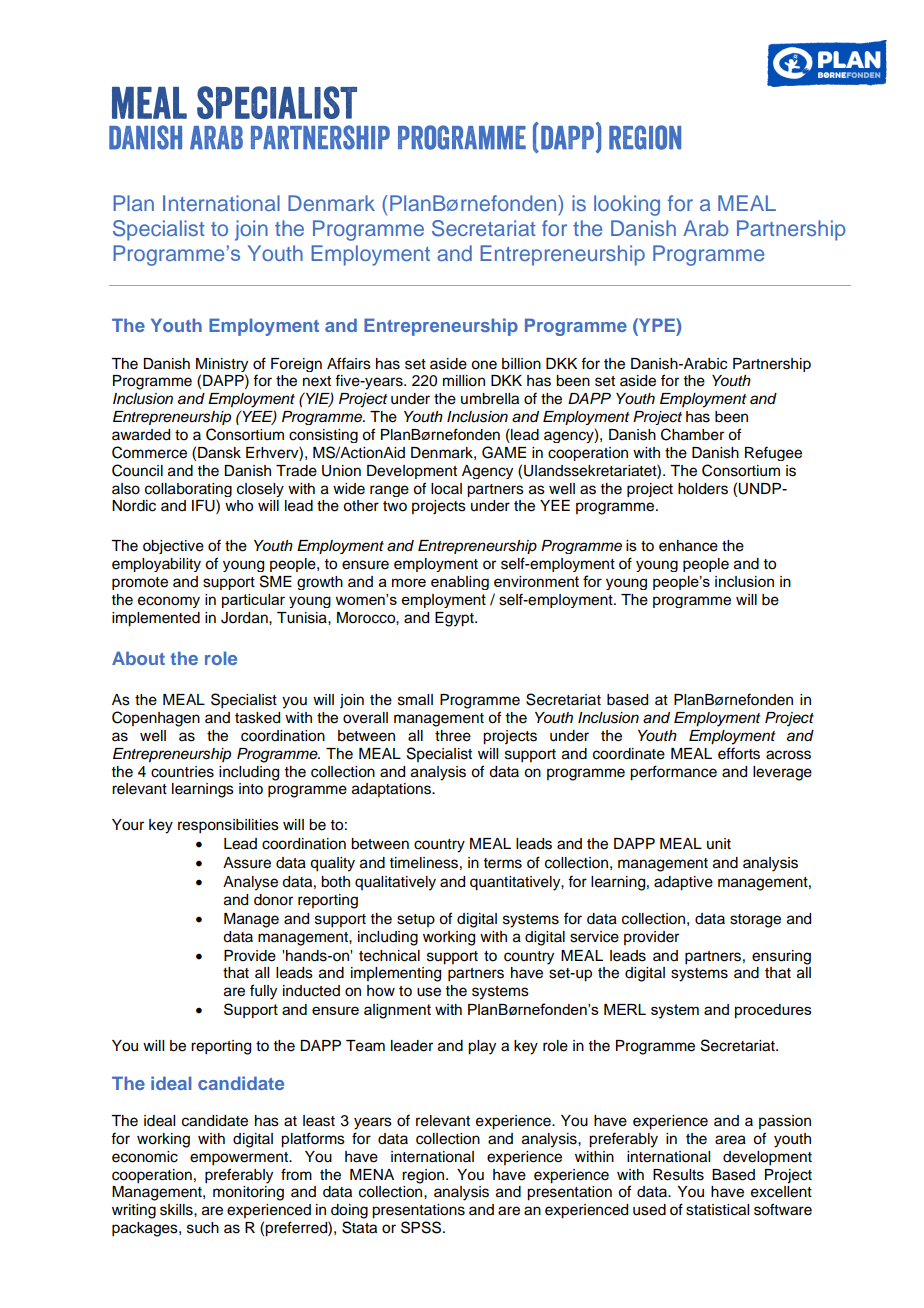 The image size is (924, 1308). I want to click on looking, so click(627, 205).
